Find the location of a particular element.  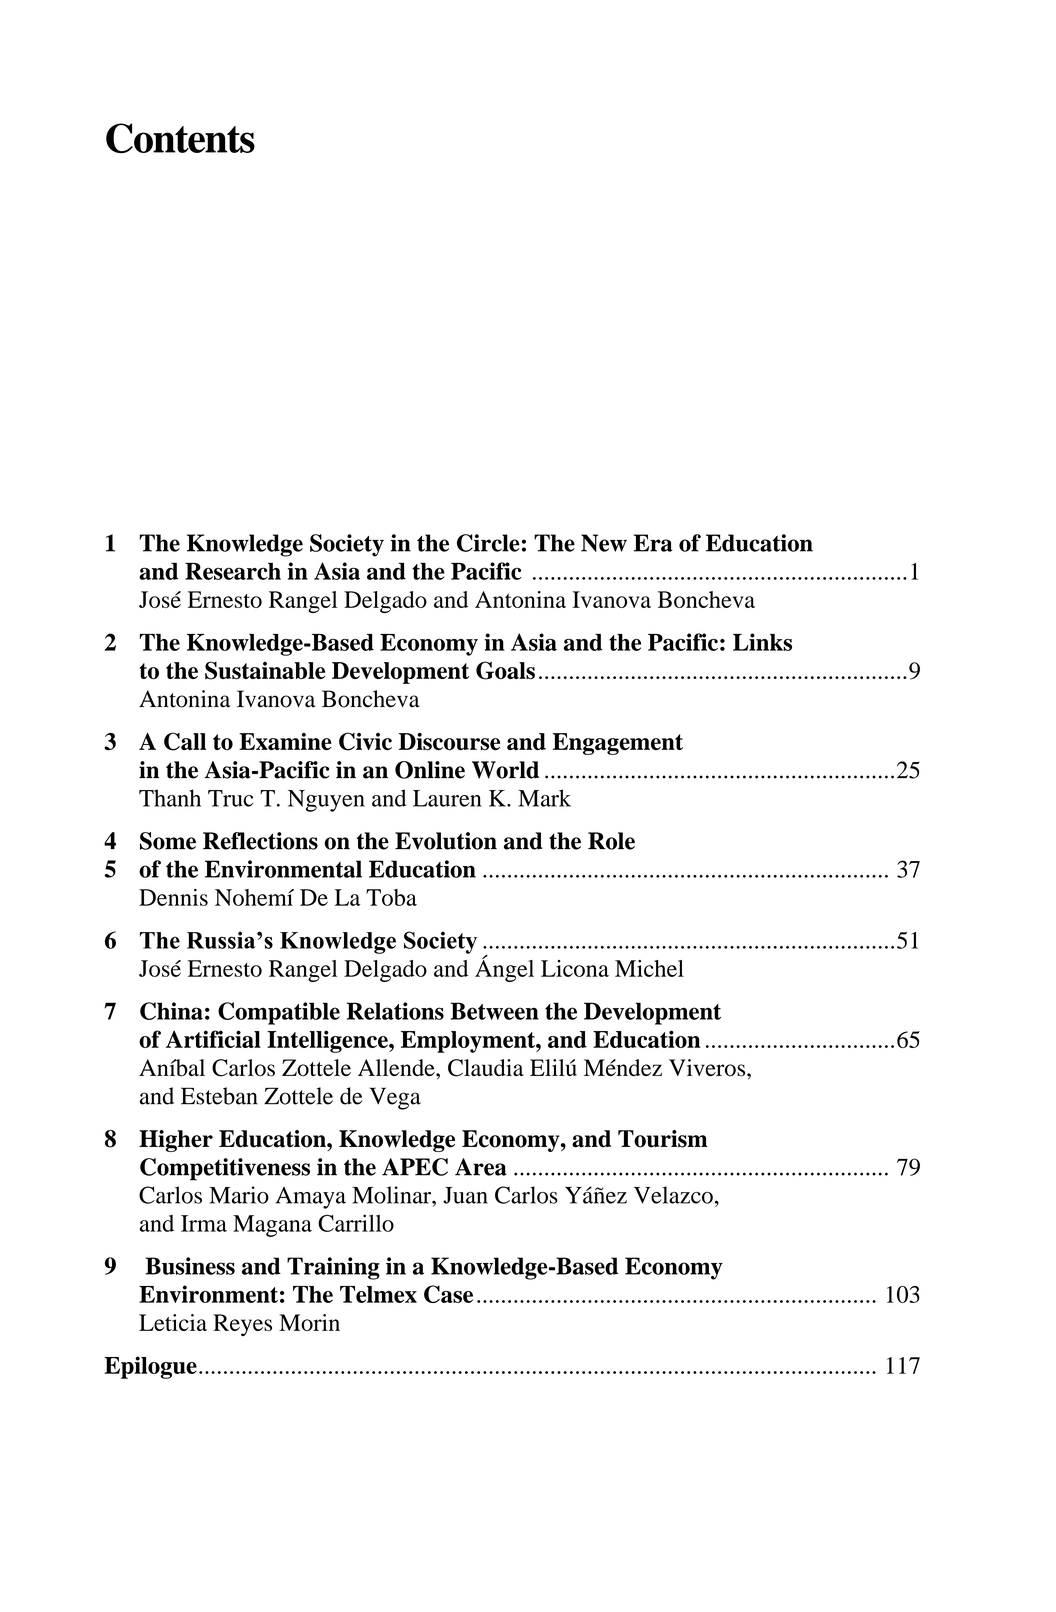

Era is located at coordinates (653, 543).
